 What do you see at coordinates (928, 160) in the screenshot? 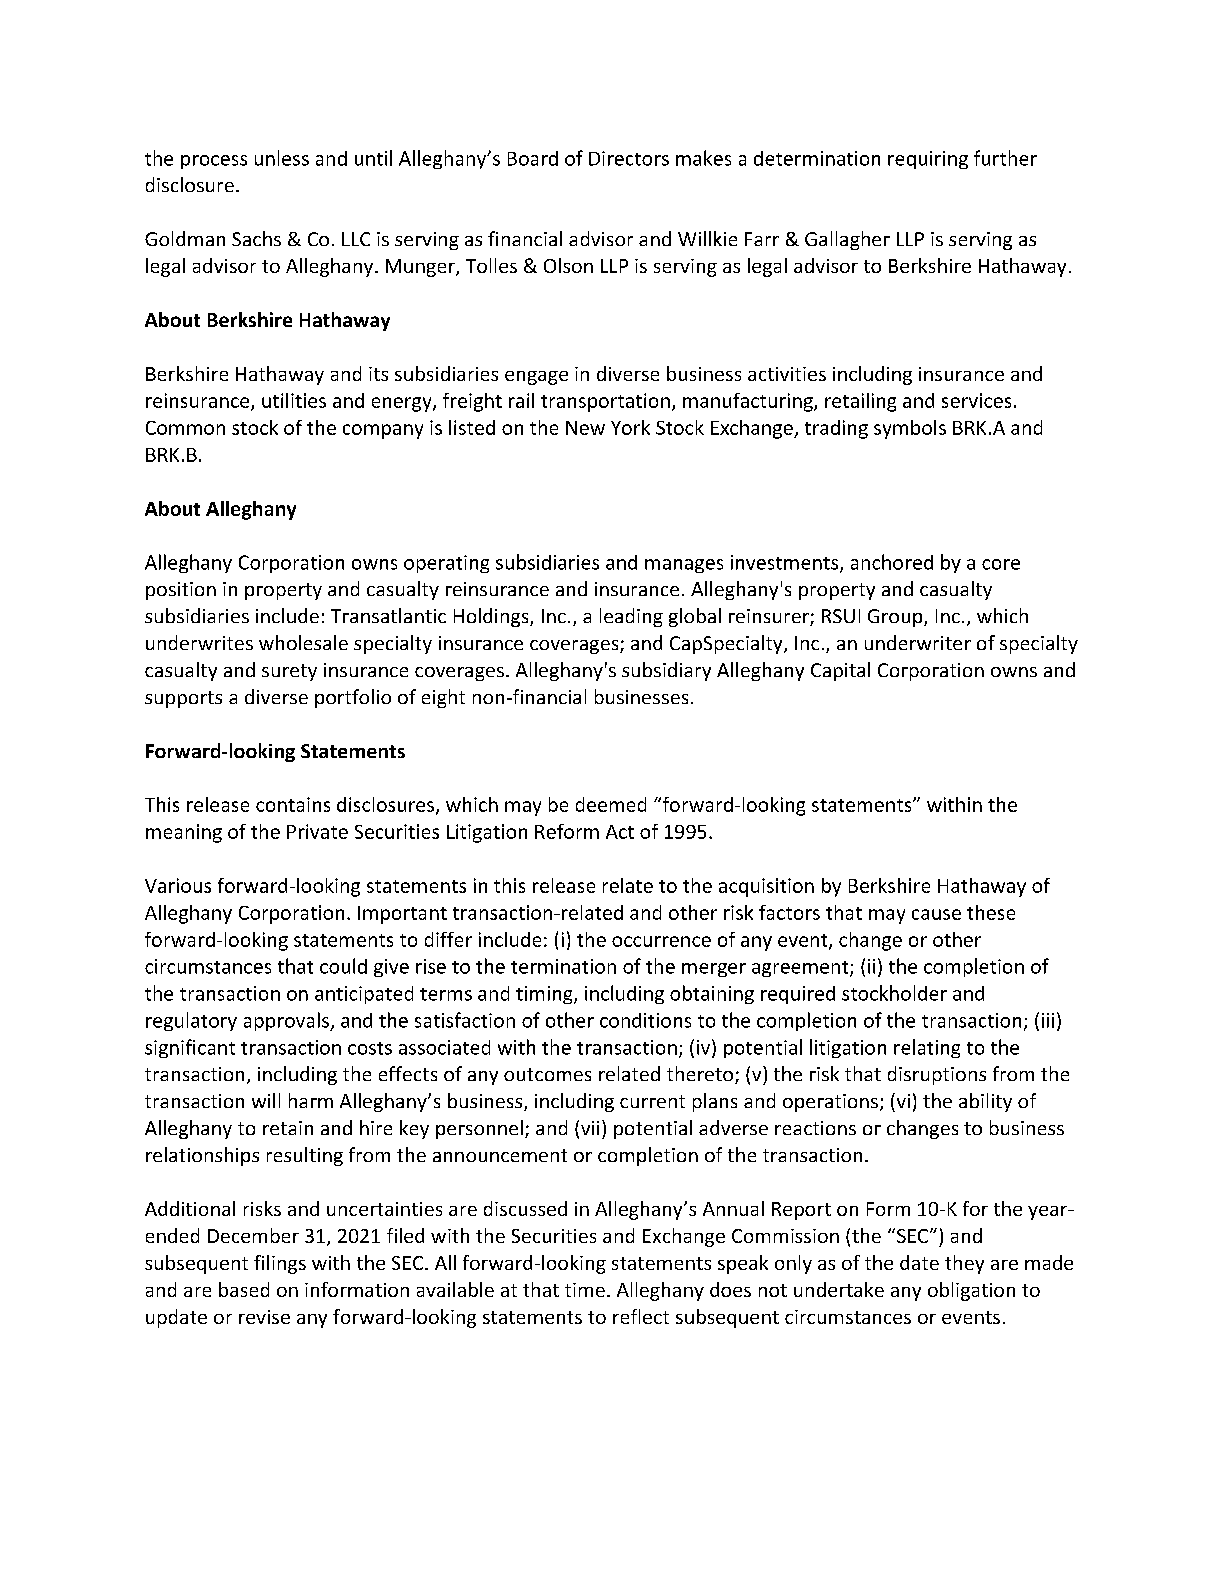
I see `requiring` at bounding box center [928, 160].
